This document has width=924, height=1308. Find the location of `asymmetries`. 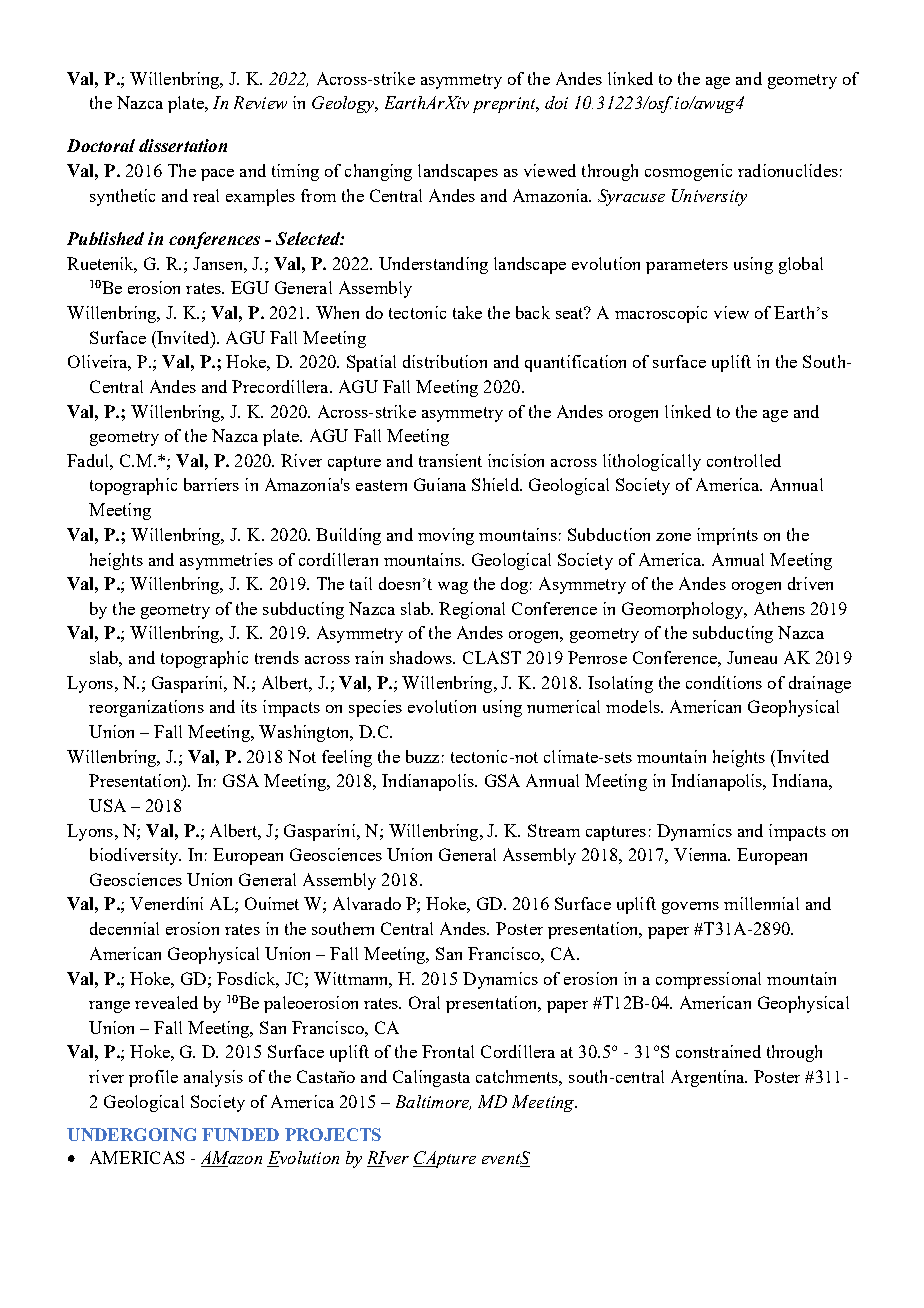

asymmetries is located at coordinates (226, 561).
